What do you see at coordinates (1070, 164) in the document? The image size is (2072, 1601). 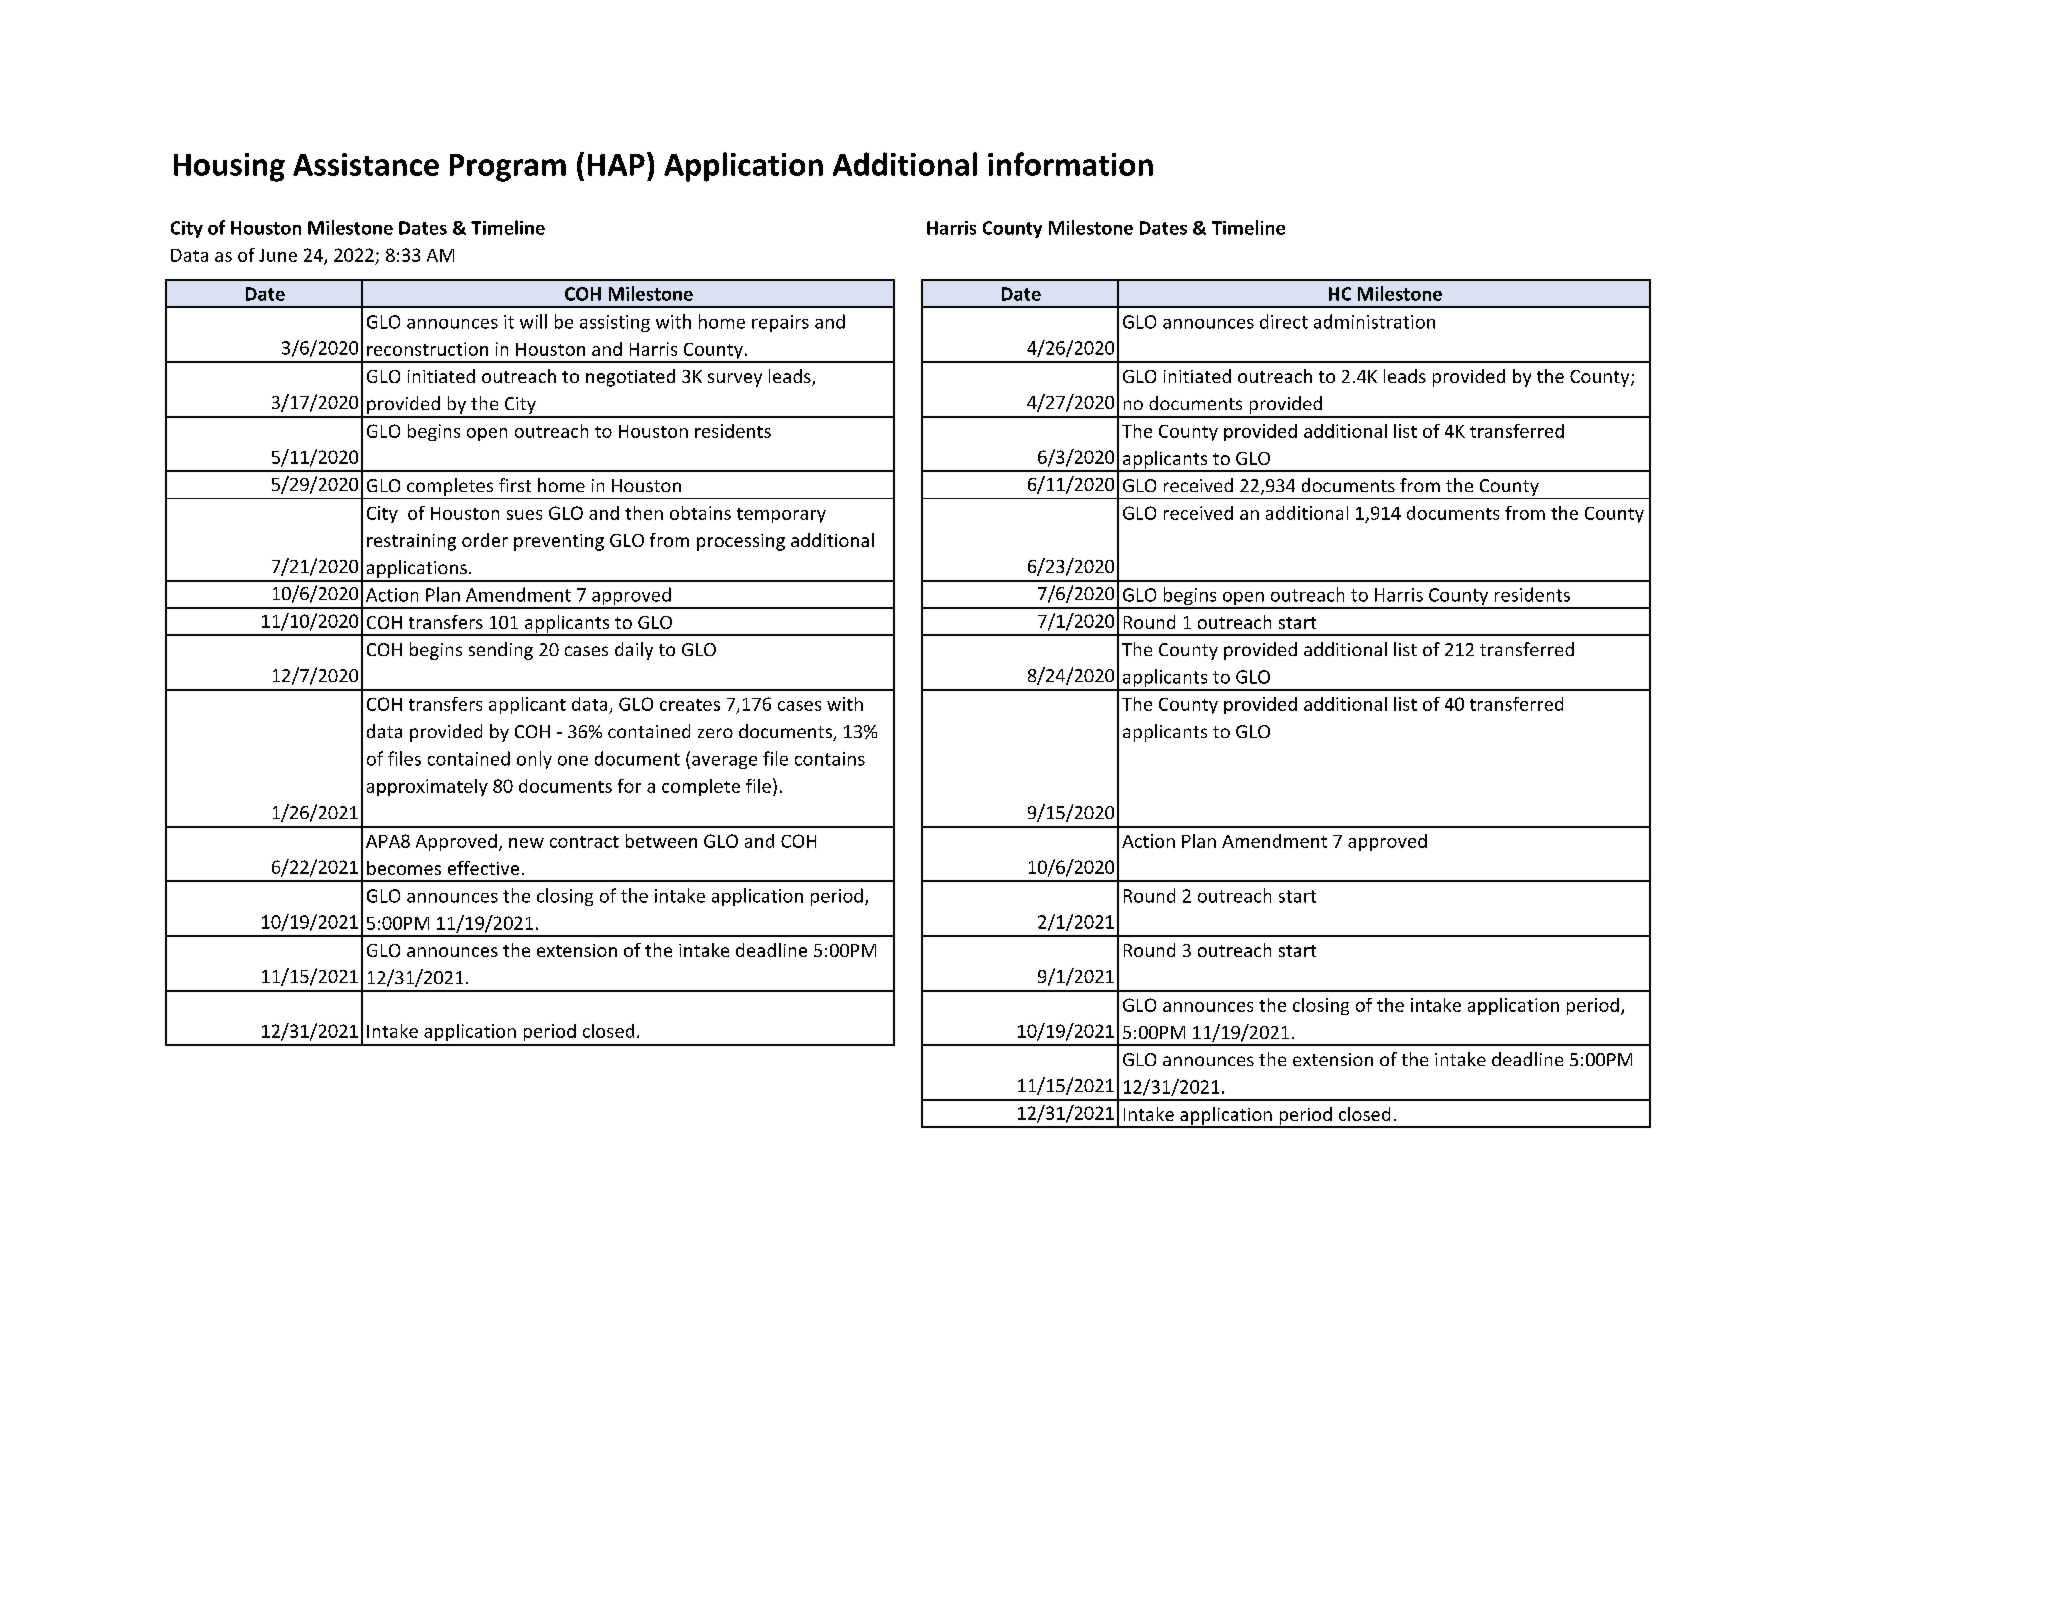 I see `information` at bounding box center [1070, 164].
